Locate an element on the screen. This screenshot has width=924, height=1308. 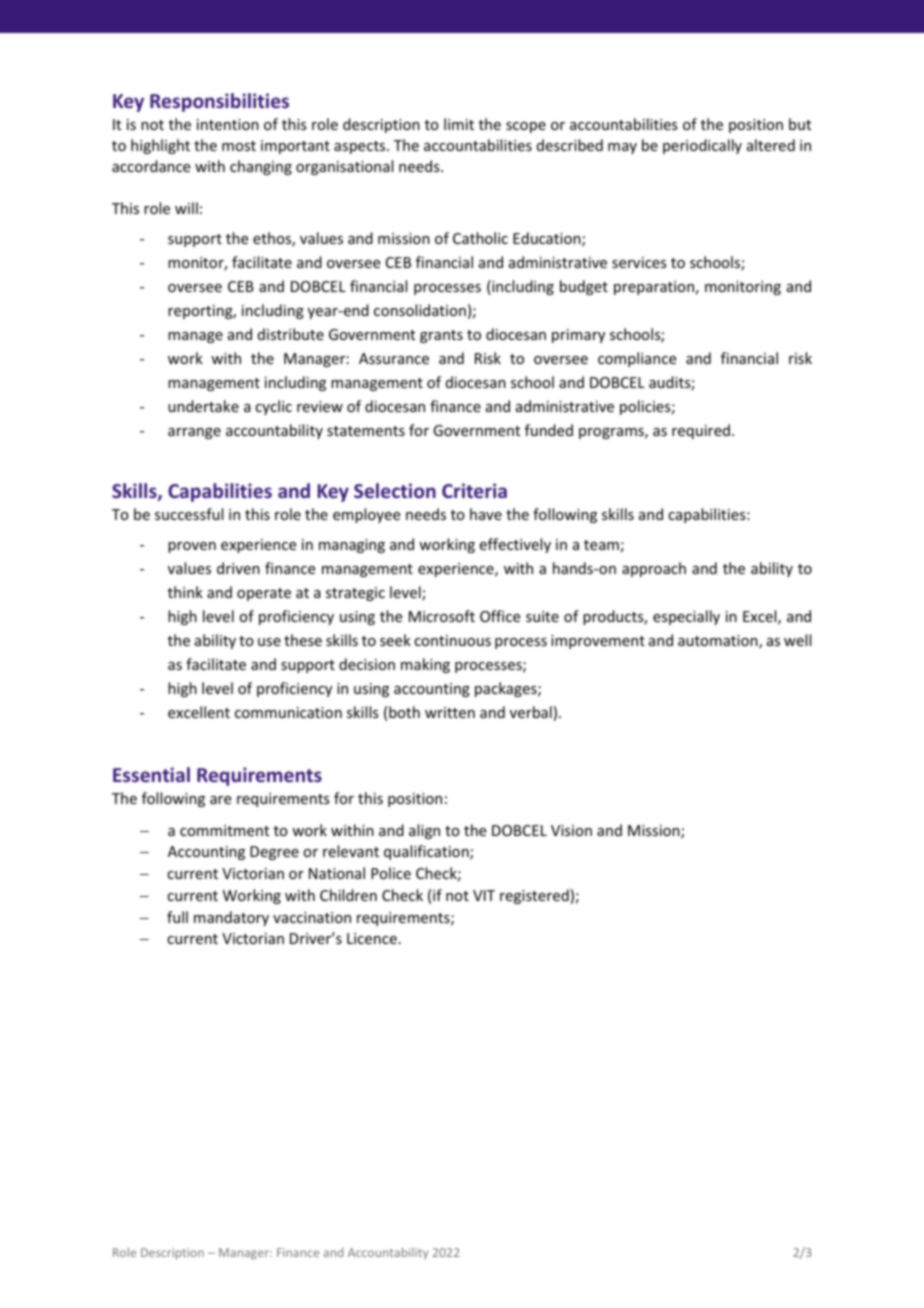
required is located at coordinates (701, 431).
